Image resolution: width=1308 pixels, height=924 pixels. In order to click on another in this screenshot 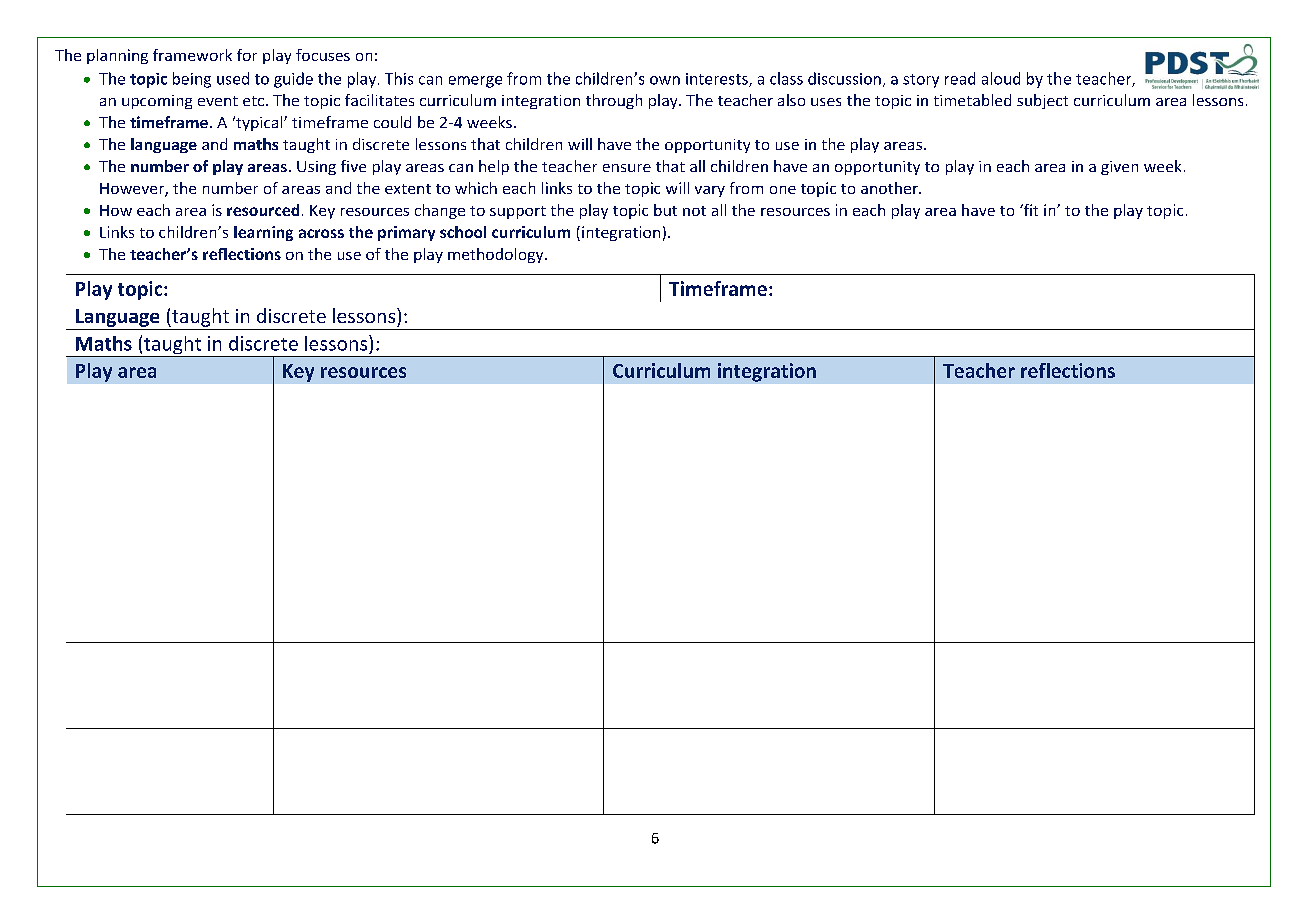, I will do `click(890, 188)`.
